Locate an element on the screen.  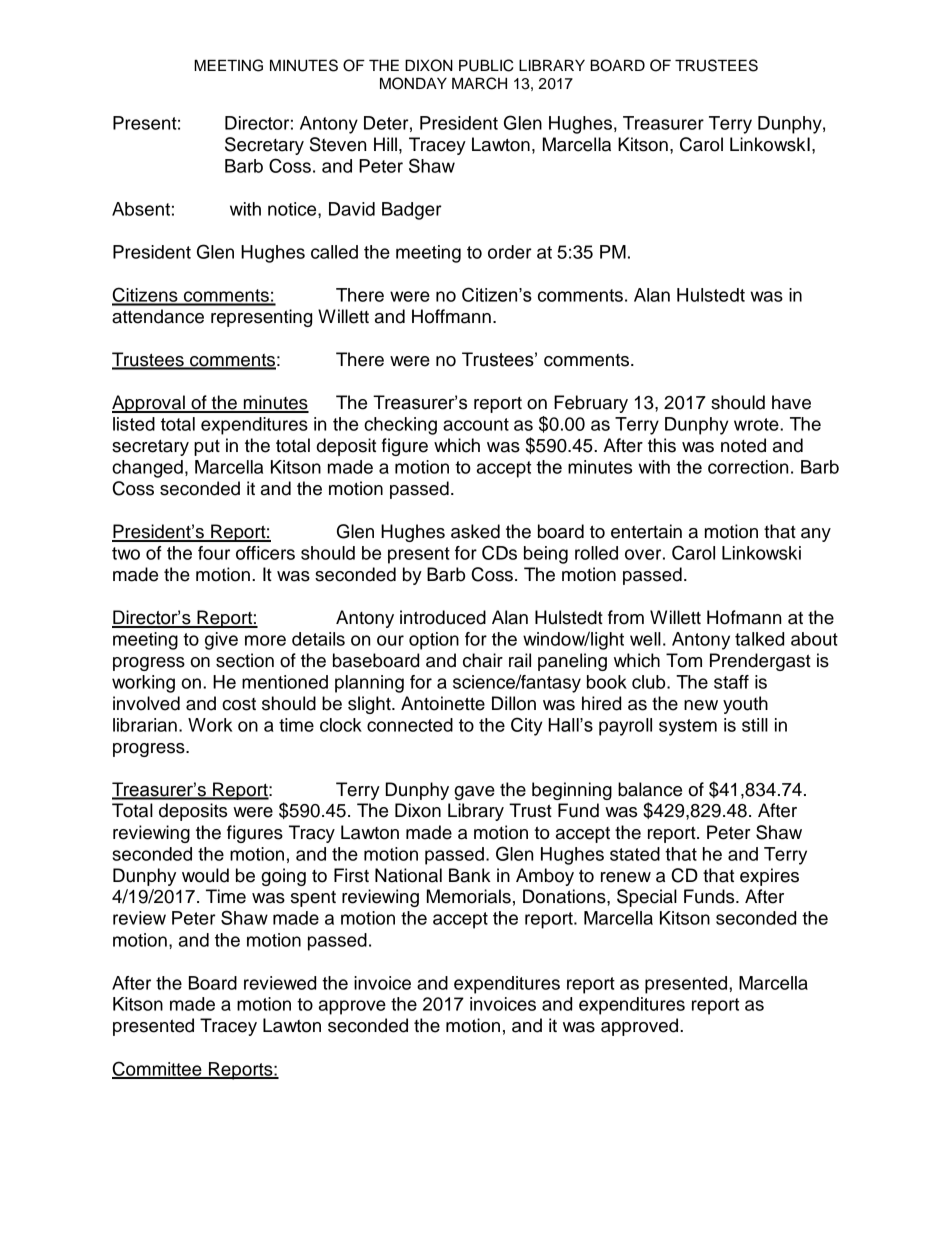
Steven is located at coordinates (338, 144).
